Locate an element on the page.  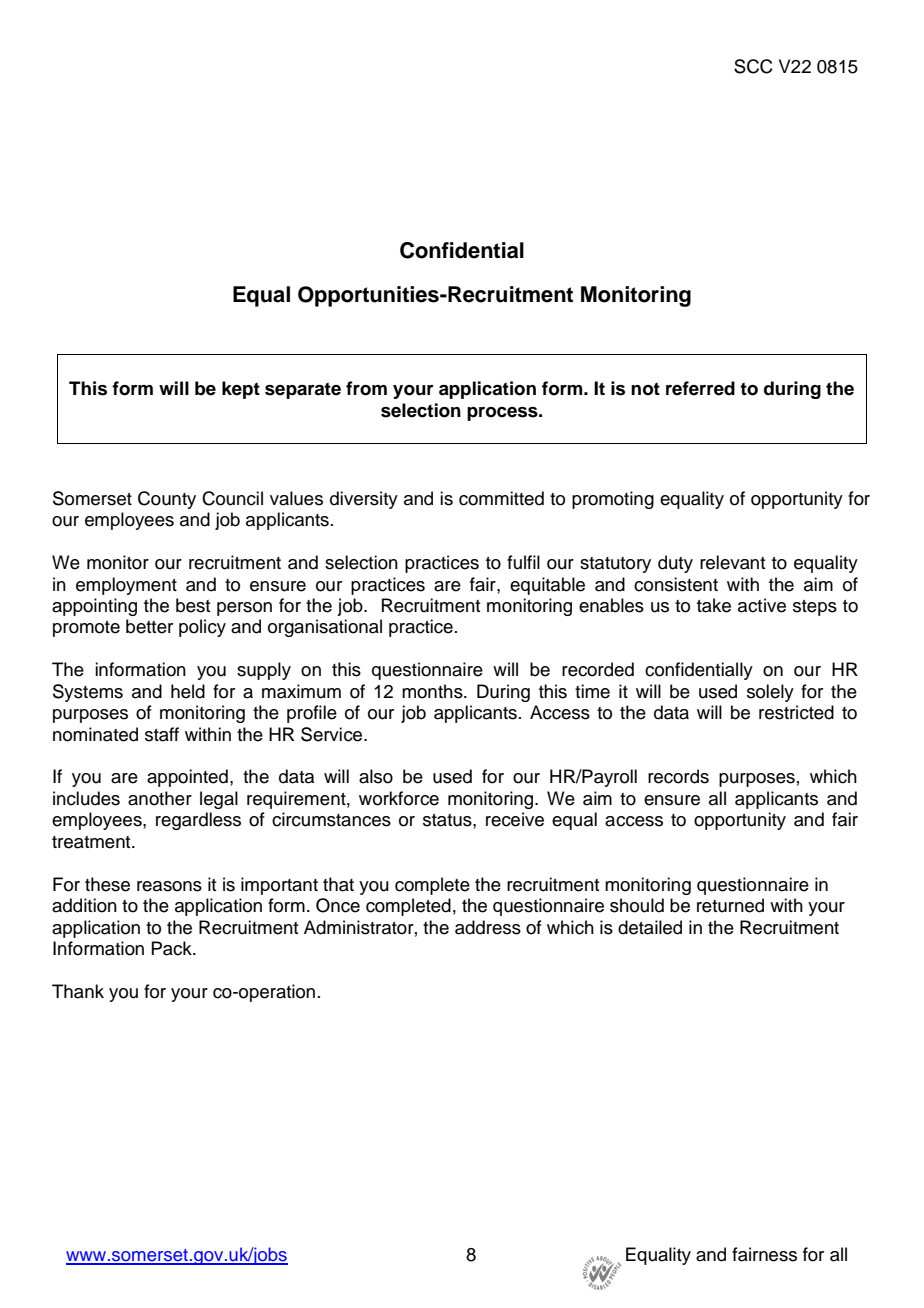
County is located at coordinates (167, 500).
